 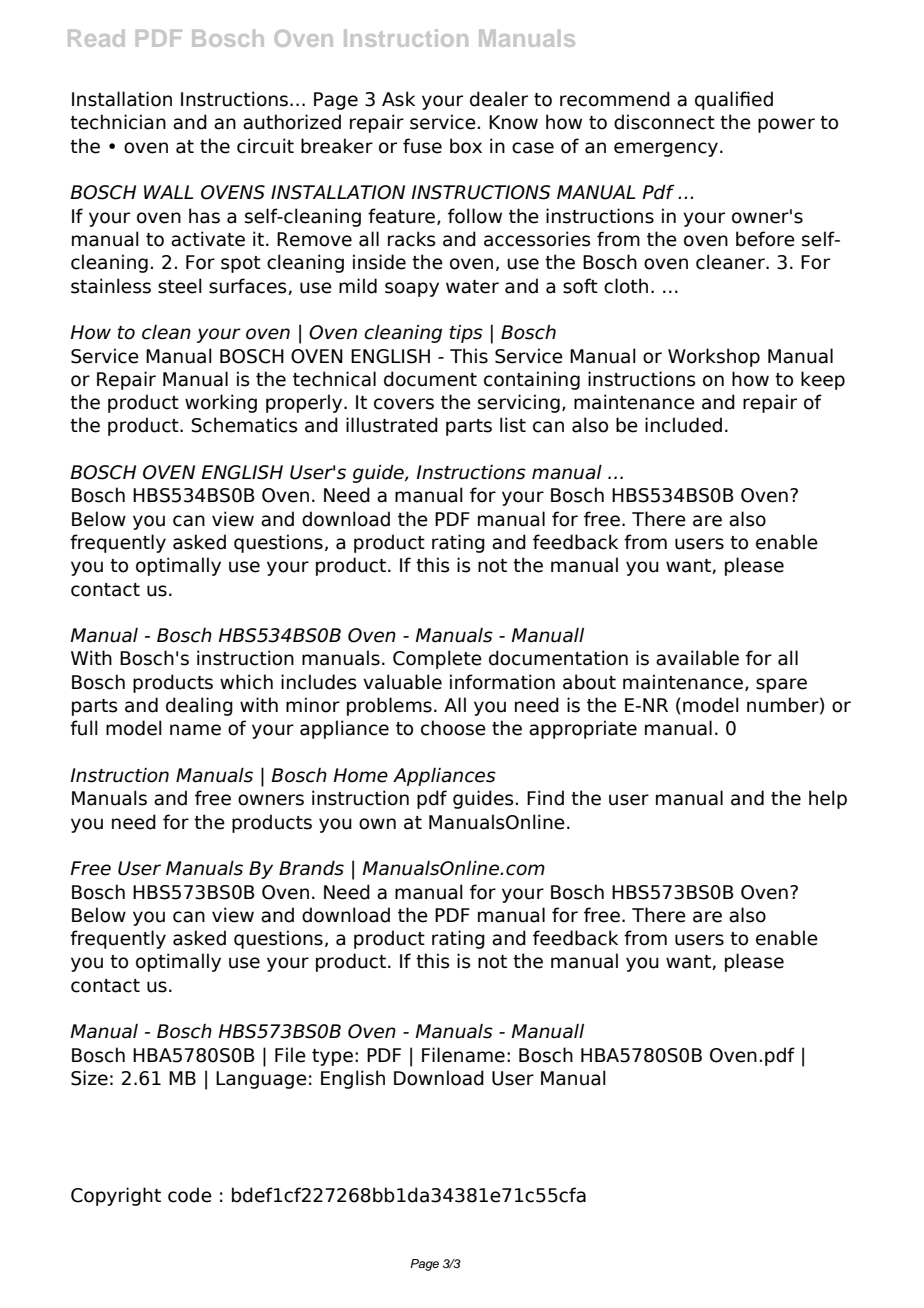 What do you see at coordinates (332, 1057) in the document?
I see `type` at bounding box center [332, 1057].
